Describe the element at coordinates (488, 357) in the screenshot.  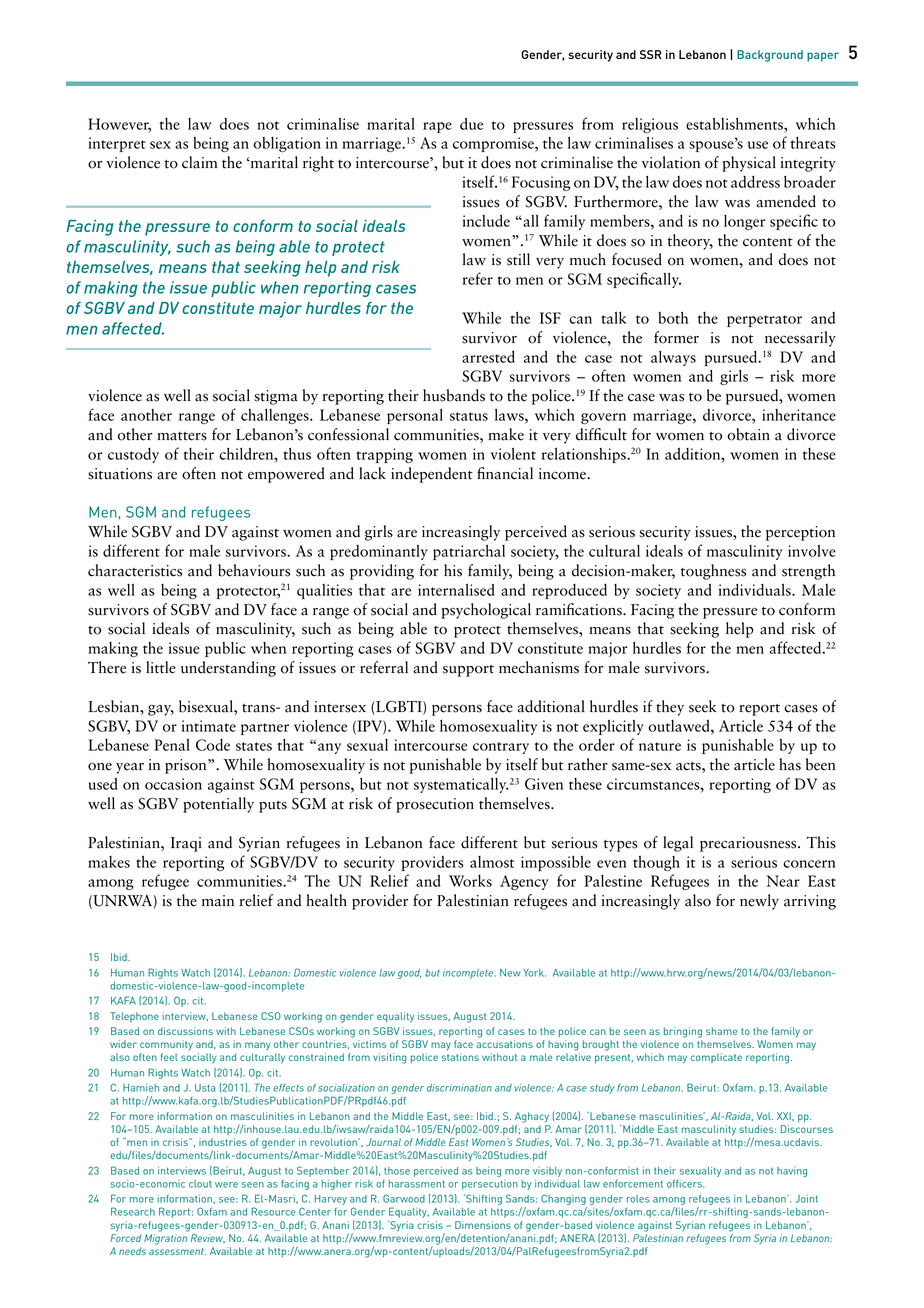
I see `arrested` at that location.
